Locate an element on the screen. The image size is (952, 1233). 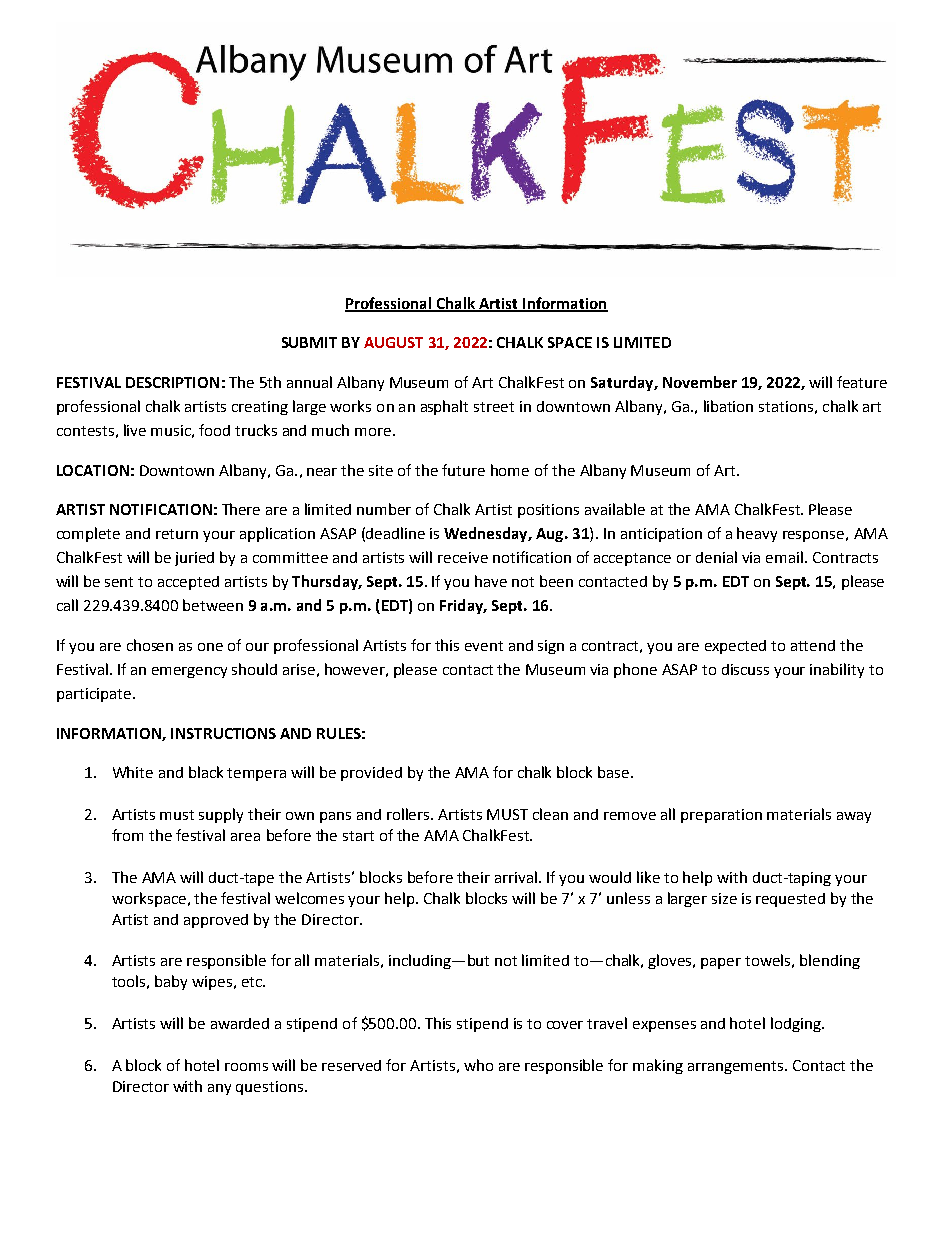
November is located at coordinates (700, 382).
